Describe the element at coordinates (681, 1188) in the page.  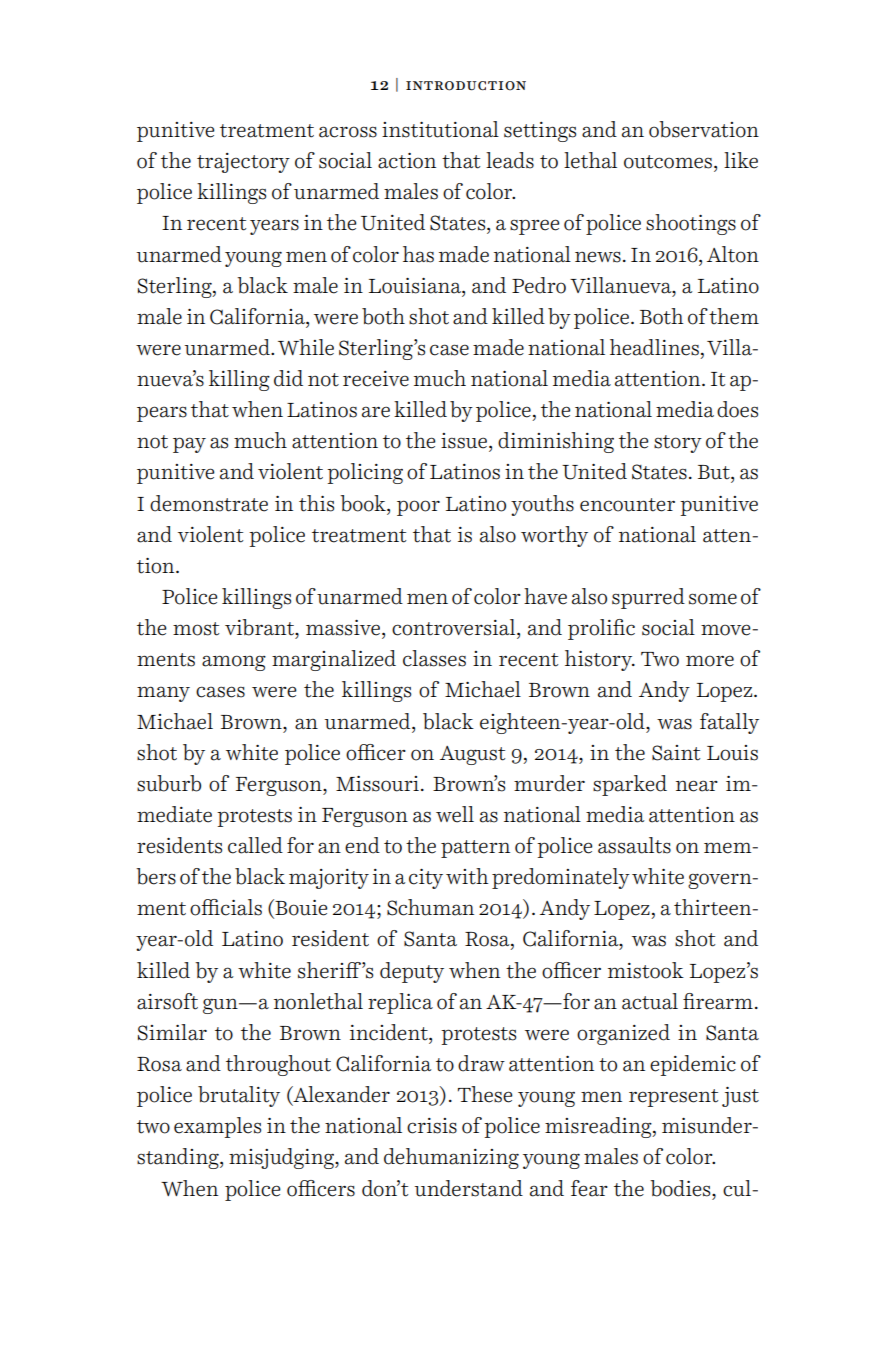
I see `bodies` at that location.
